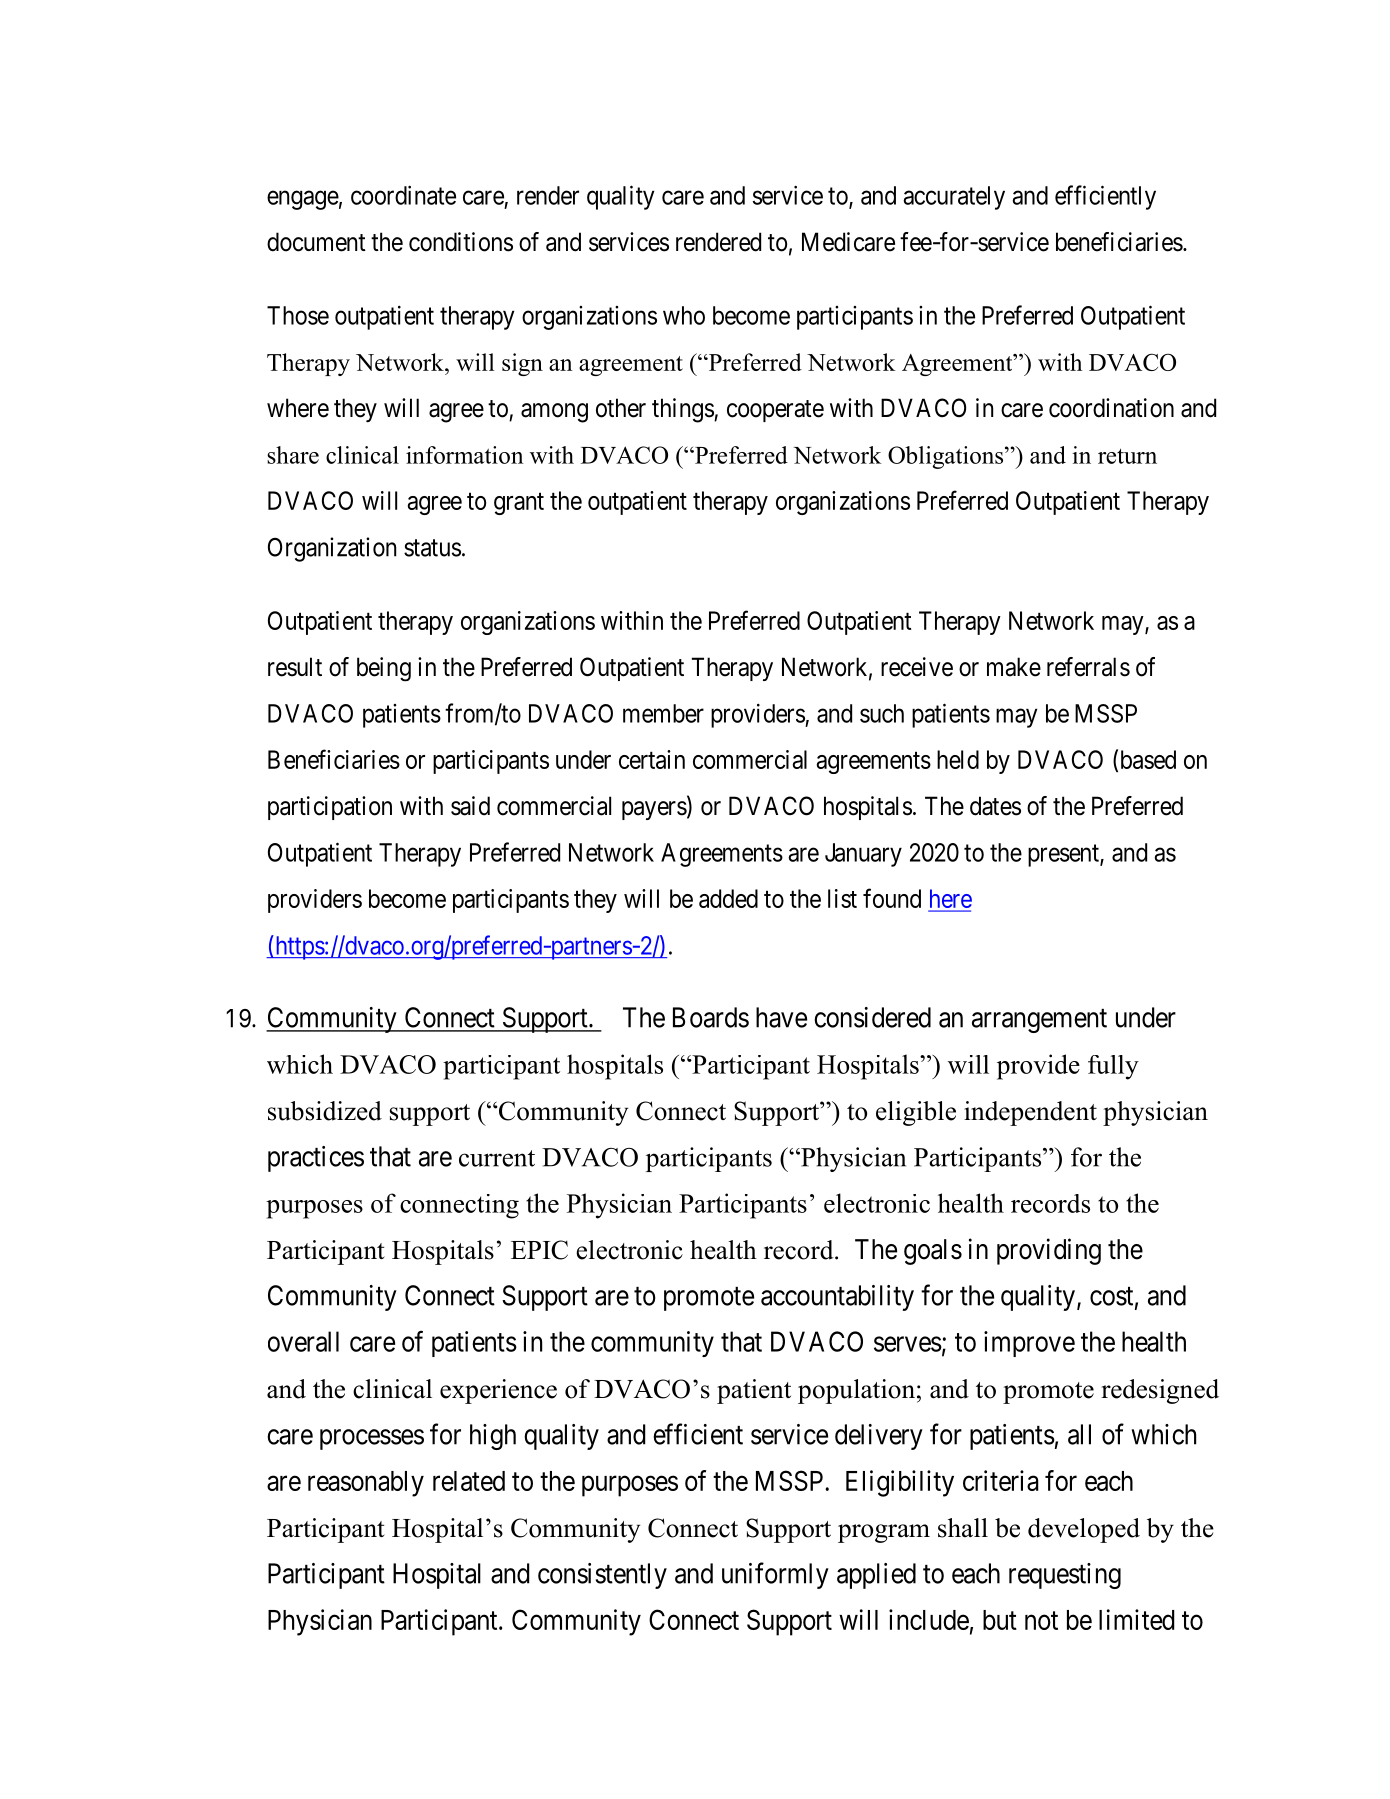 Image resolution: width=1390 pixels, height=1799 pixels. What do you see at coordinates (781, 1017) in the screenshot?
I see `have` at bounding box center [781, 1017].
